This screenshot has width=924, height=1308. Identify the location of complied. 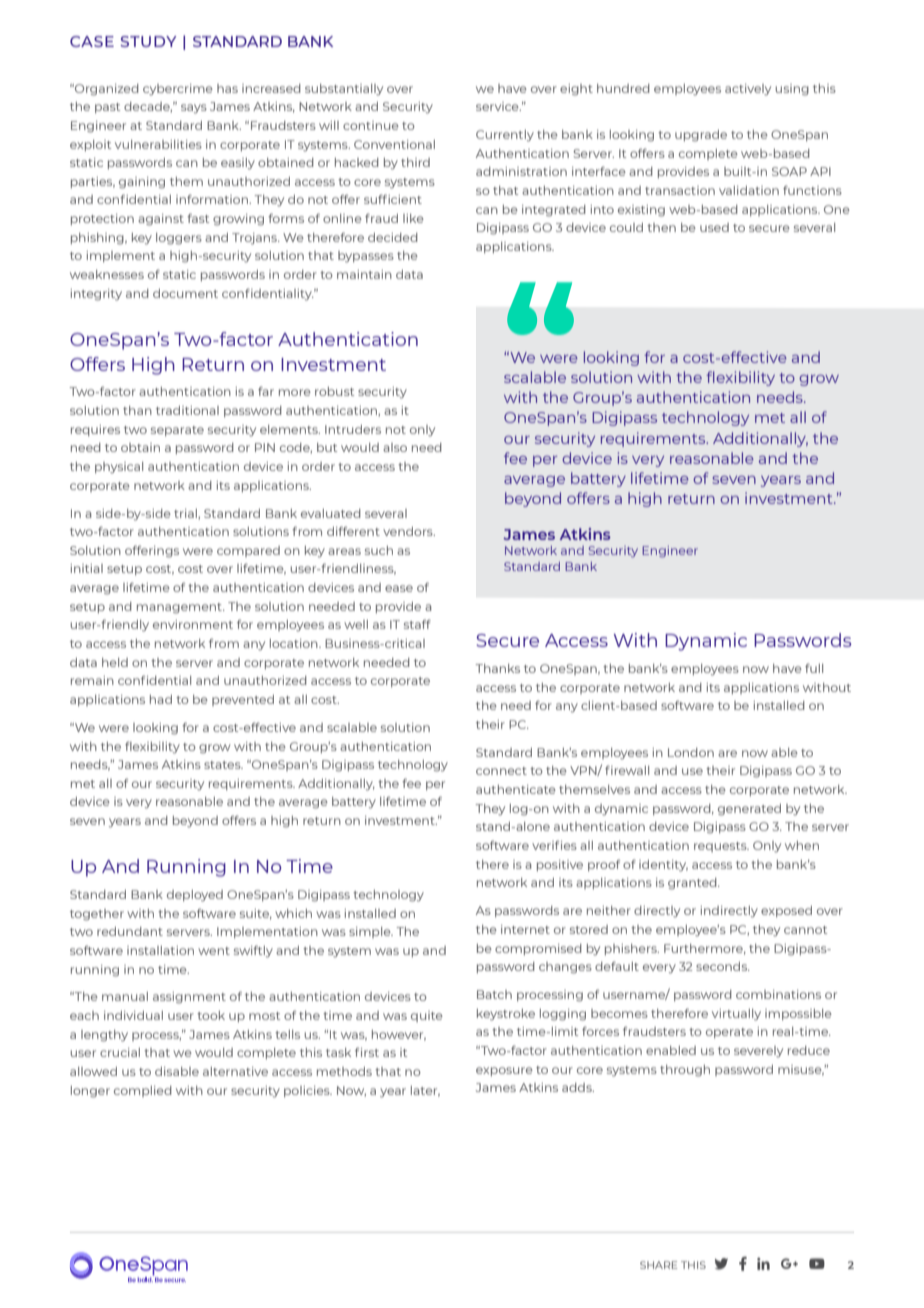
(143, 1091).
